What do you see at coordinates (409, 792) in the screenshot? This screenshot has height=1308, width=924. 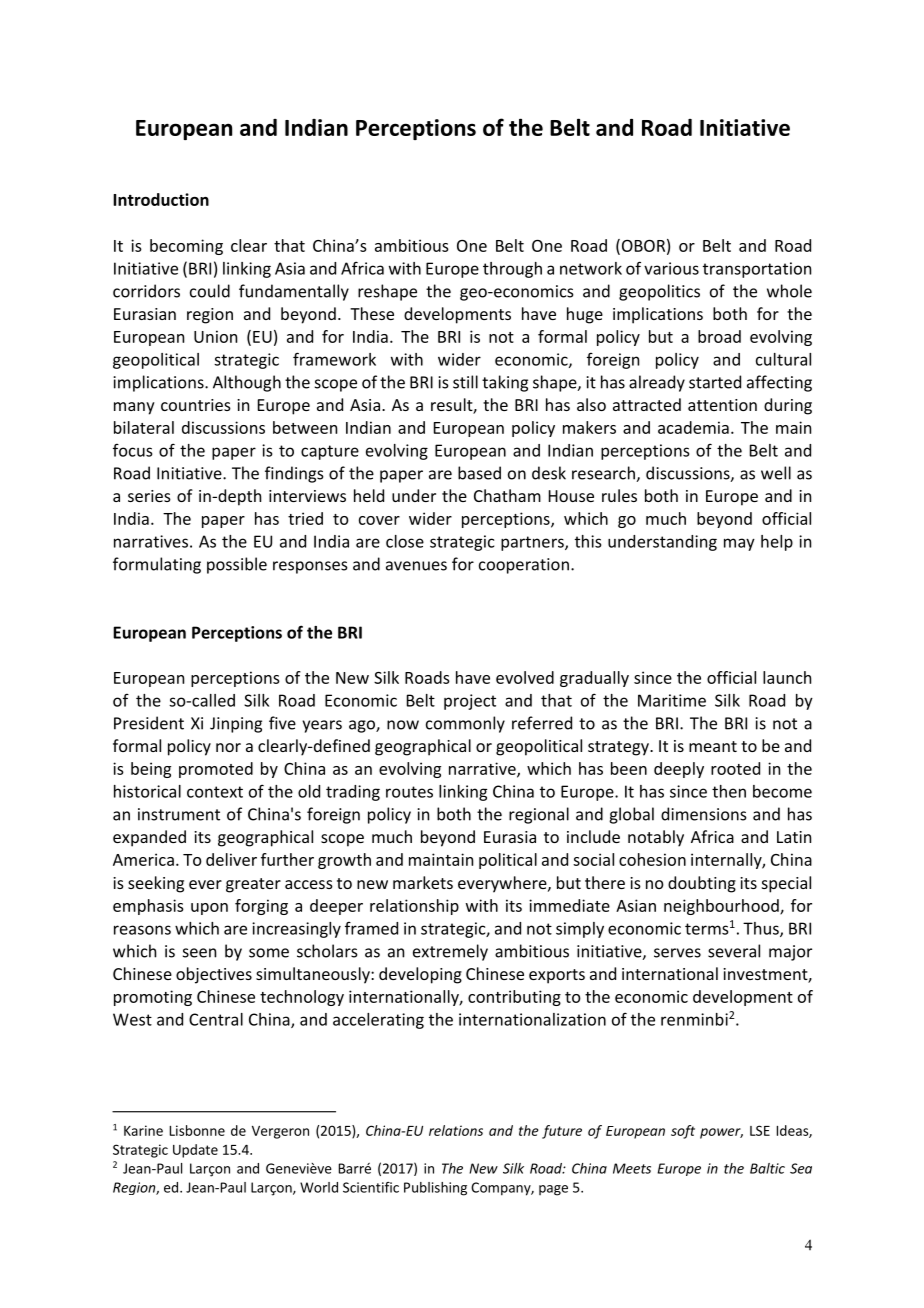 I see `routes` at bounding box center [409, 792].
